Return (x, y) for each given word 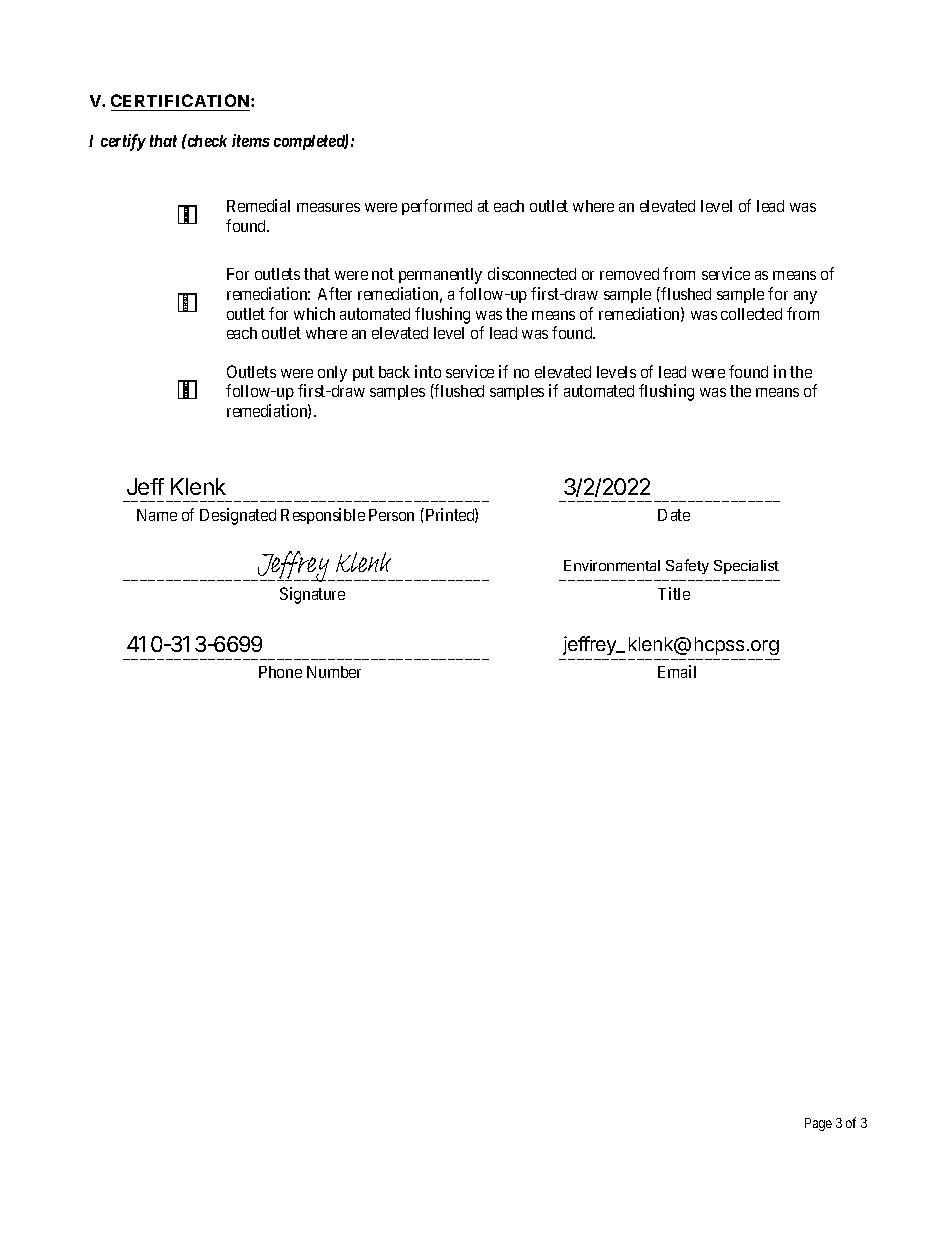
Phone (280, 672)
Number (334, 672)
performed (437, 207)
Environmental (612, 565)
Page (818, 1124)
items (251, 140)
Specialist (746, 567)
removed (629, 274)
